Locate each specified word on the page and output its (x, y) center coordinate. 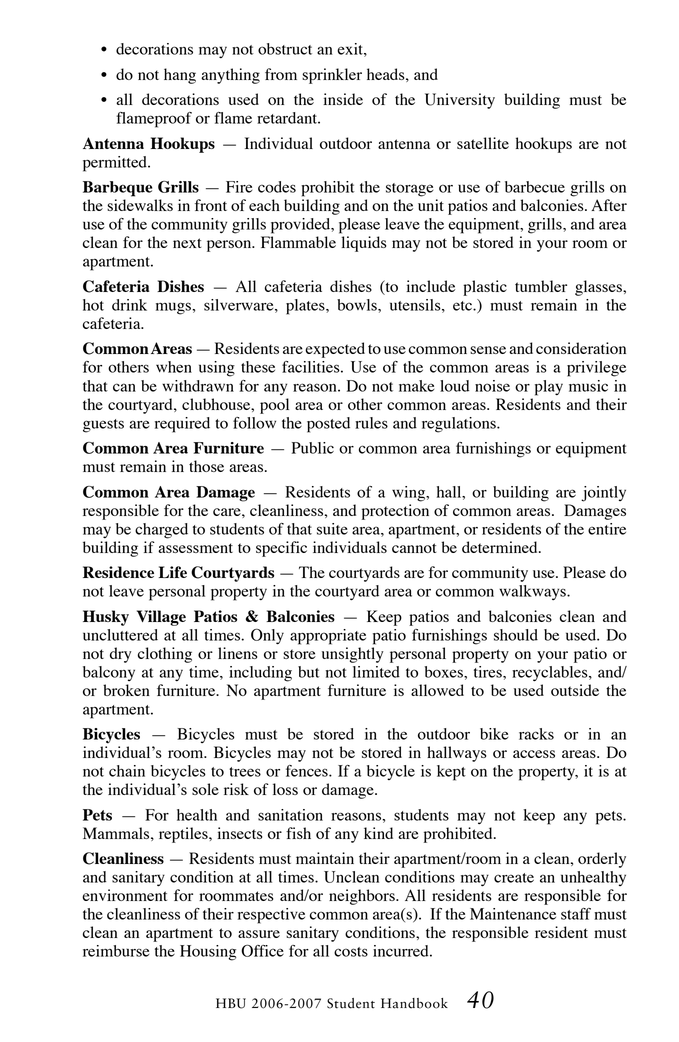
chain (127, 771)
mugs (174, 308)
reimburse (116, 951)
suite (332, 529)
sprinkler (332, 76)
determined (501, 547)
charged (161, 531)
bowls (358, 305)
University (460, 101)
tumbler (541, 286)
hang (180, 76)
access (534, 754)
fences (308, 771)
